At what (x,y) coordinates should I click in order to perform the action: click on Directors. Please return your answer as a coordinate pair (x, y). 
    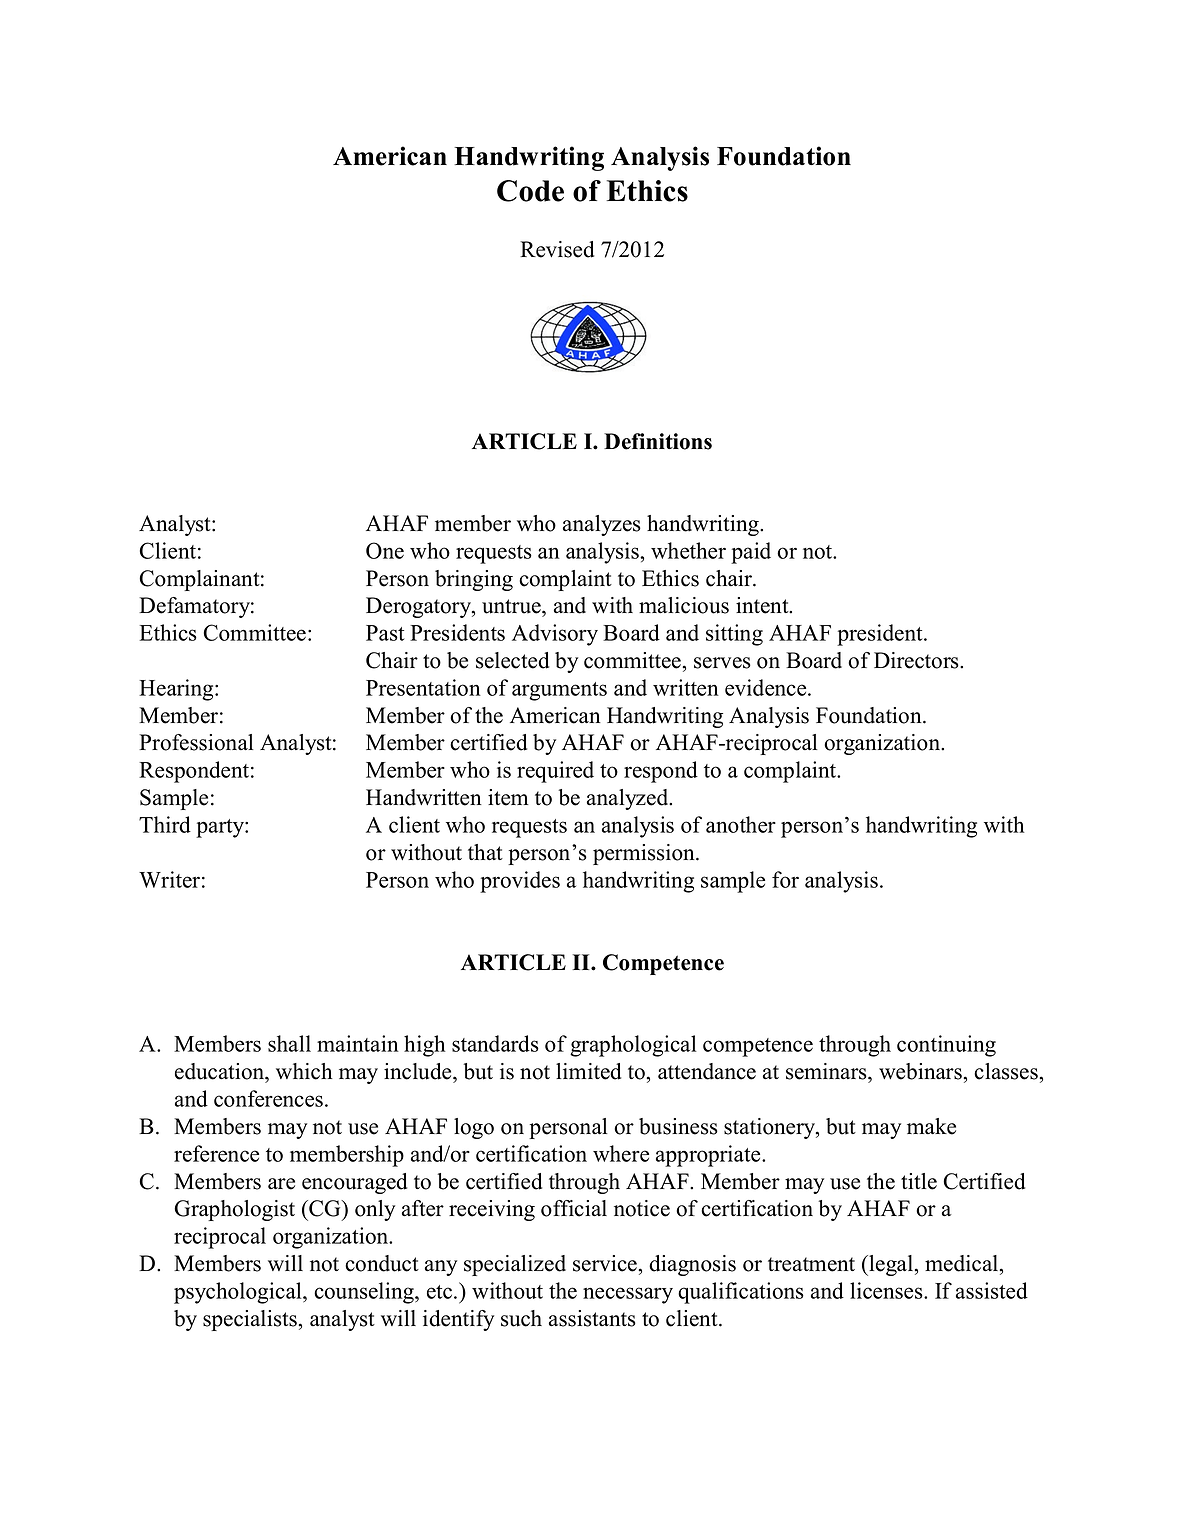
    Looking at the image, I should click on (917, 660).
